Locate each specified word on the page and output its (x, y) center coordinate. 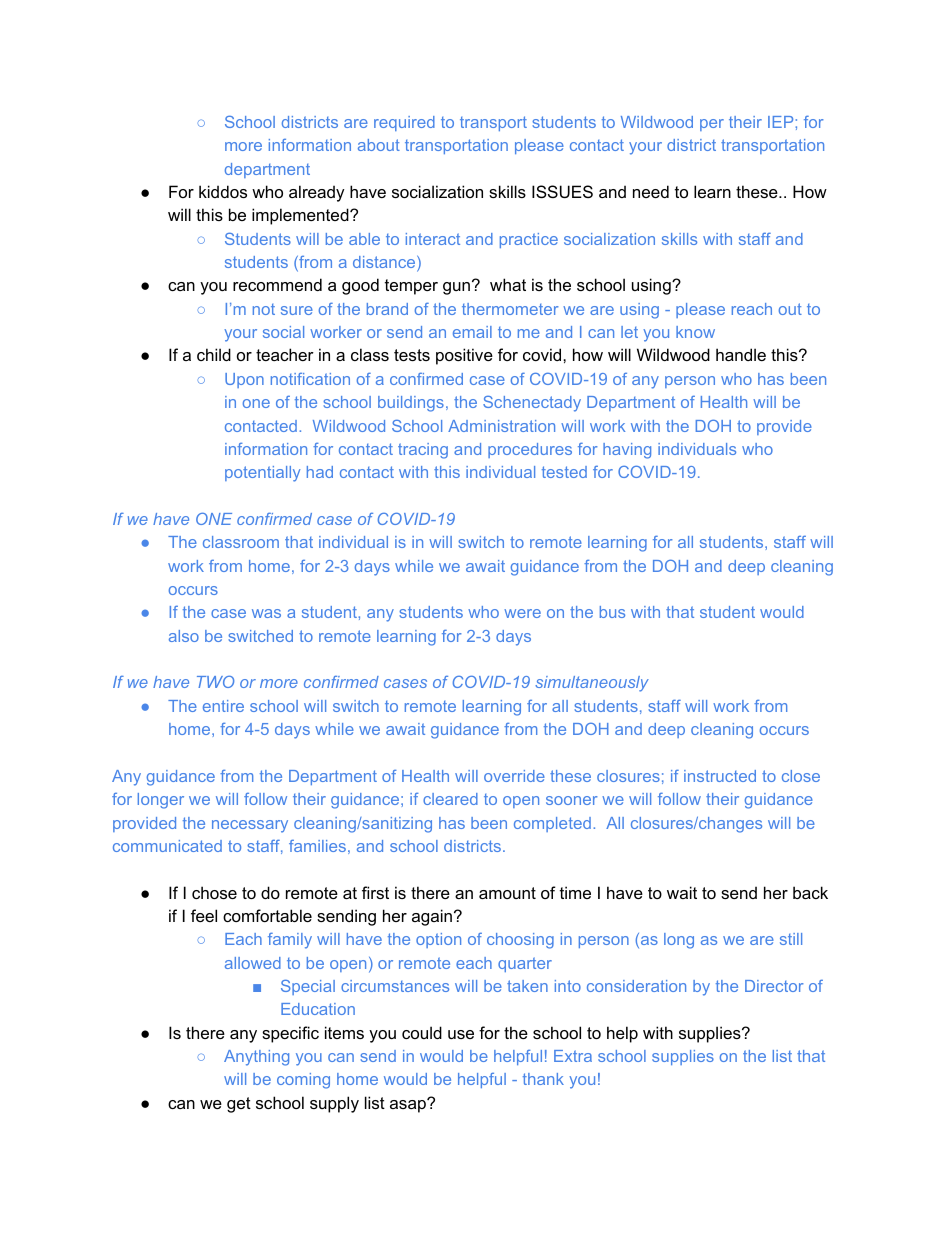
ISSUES (562, 191)
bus (612, 612)
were (522, 613)
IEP (782, 122)
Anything (256, 1058)
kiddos (223, 191)
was (266, 613)
